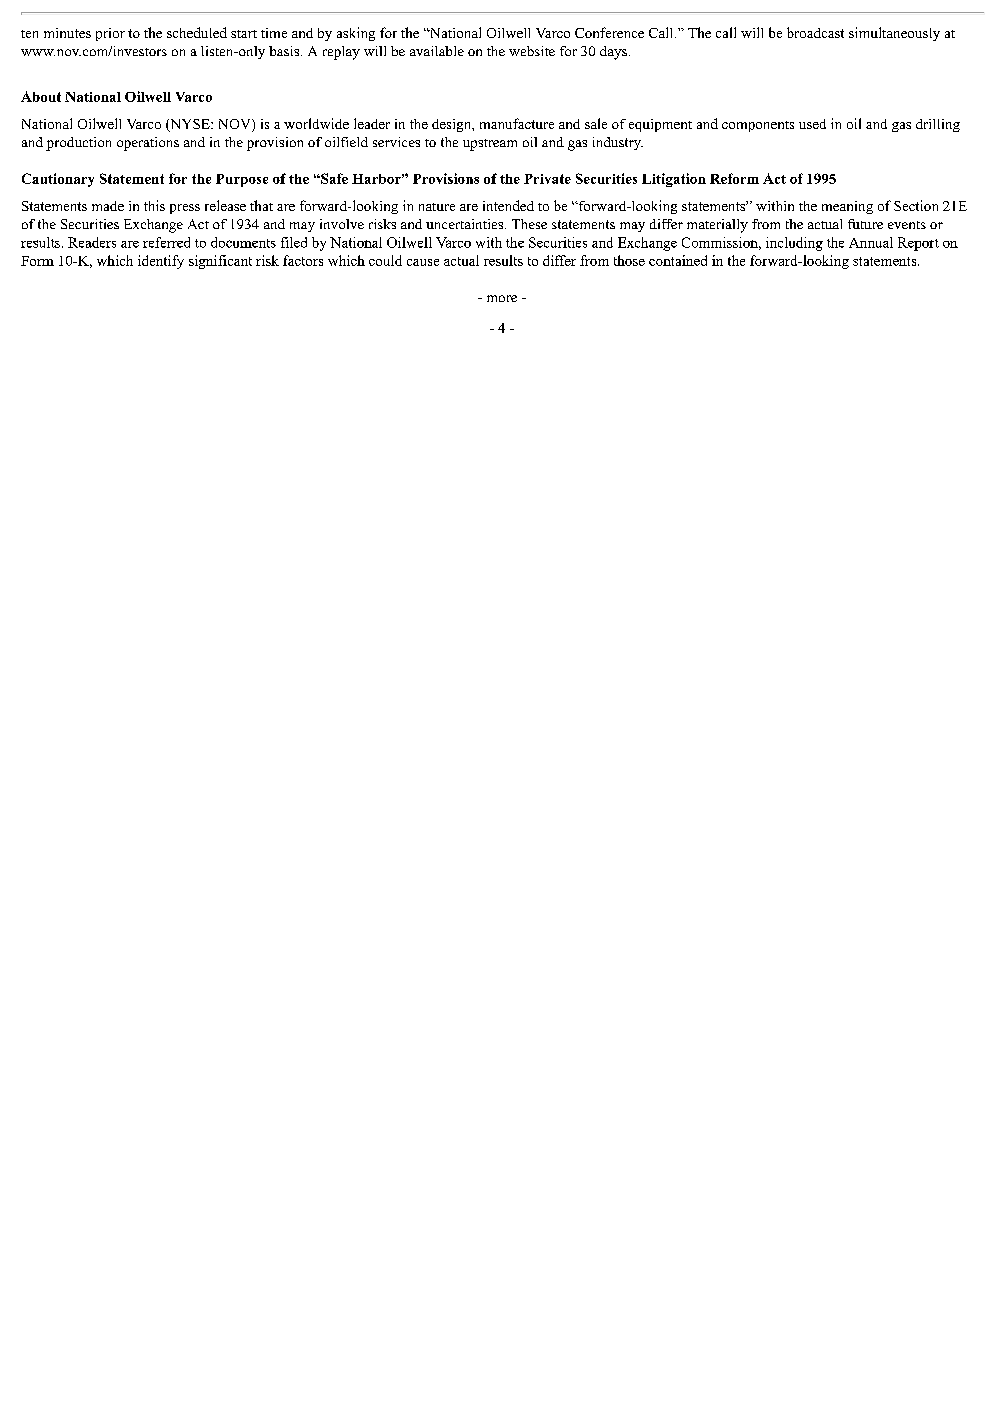 The width and height of the screenshot is (1003, 1420). What do you see at coordinates (674, 180) in the screenshot?
I see `Litigation` at bounding box center [674, 180].
